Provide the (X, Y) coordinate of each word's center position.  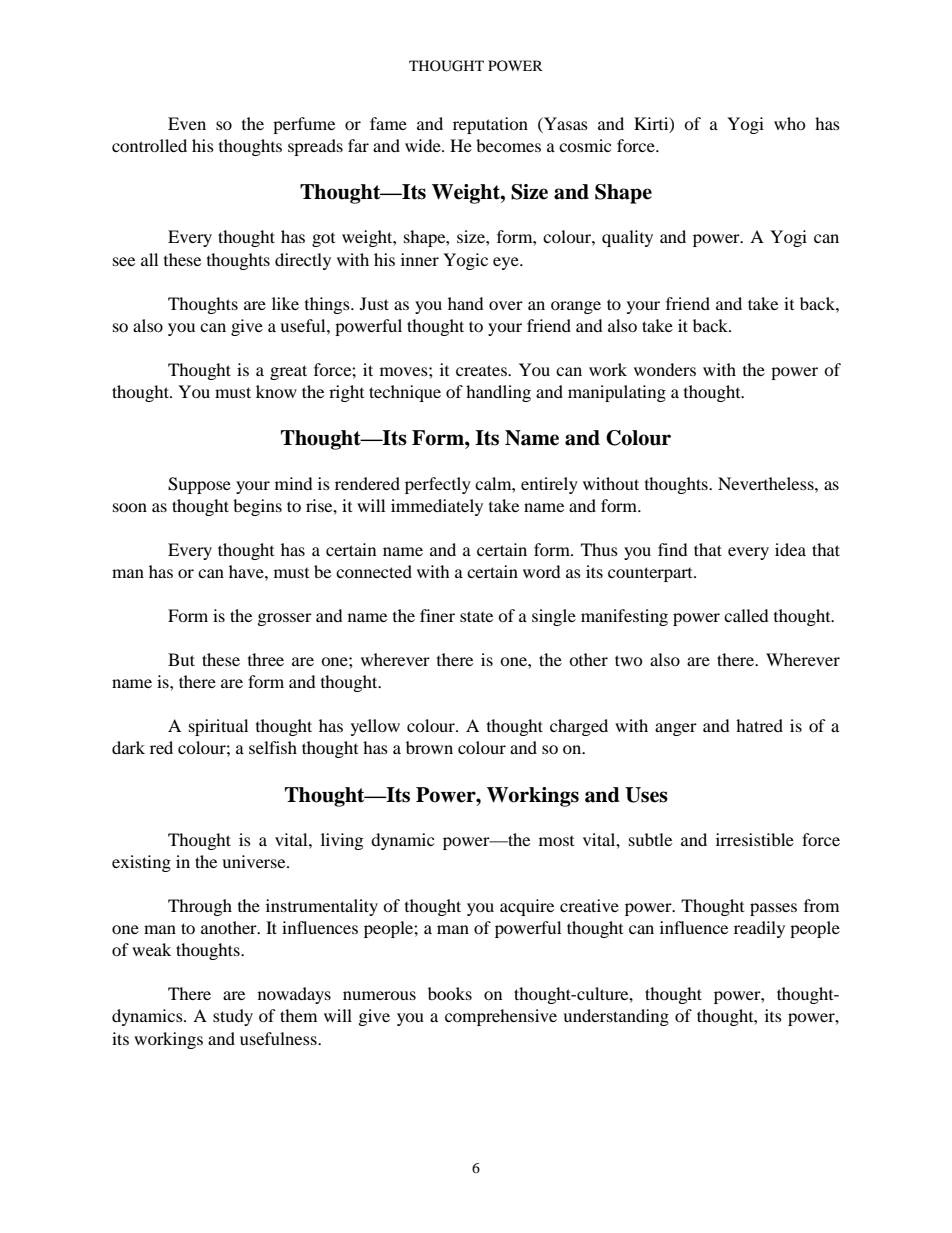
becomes (508, 145)
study (233, 1017)
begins (257, 507)
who (790, 123)
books (450, 993)
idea (790, 549)
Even (187, 123)
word (542, 571)
